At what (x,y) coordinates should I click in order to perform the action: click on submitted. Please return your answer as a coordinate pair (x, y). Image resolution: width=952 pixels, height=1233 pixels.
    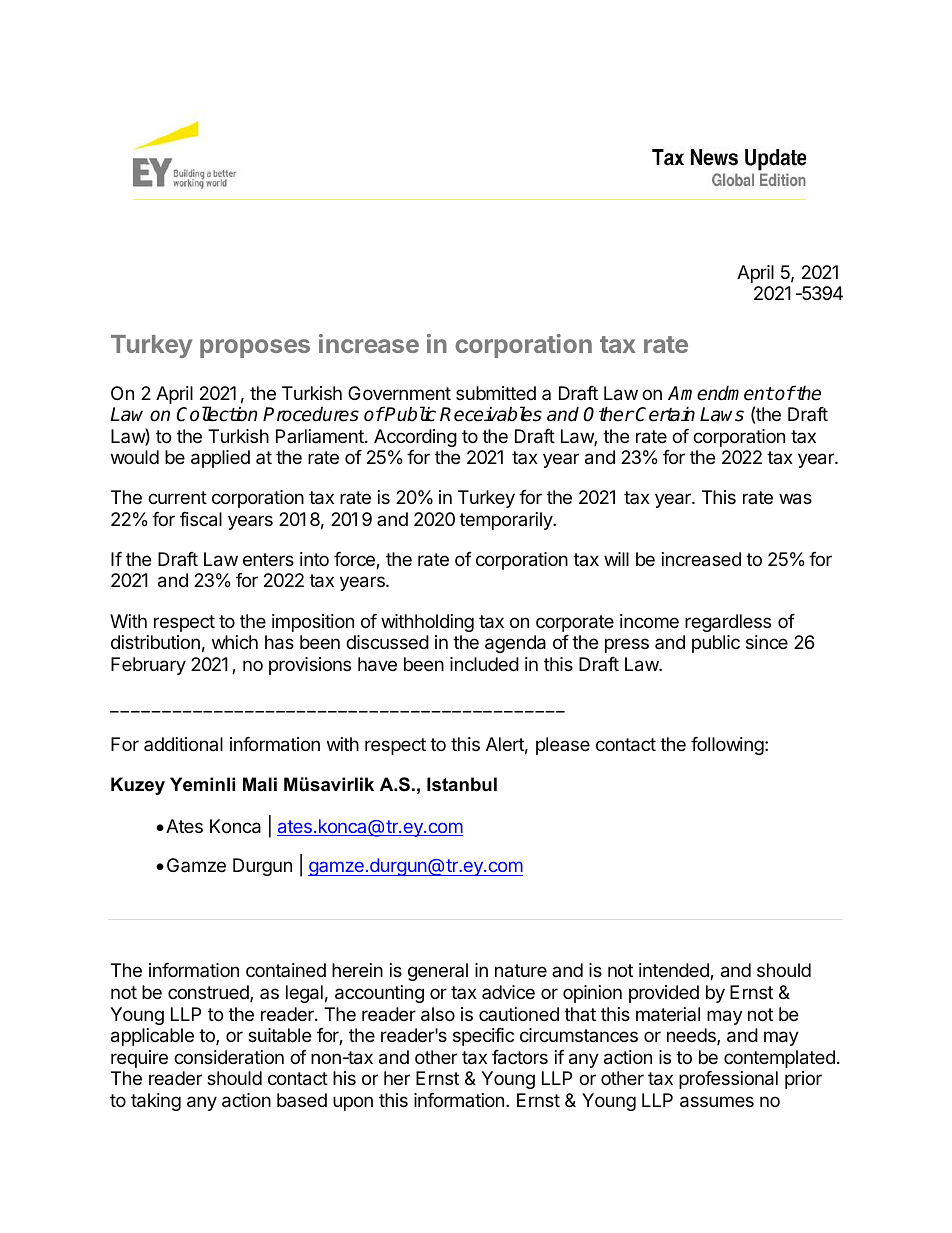
    Looking at the image, I should click on (496, 393).
